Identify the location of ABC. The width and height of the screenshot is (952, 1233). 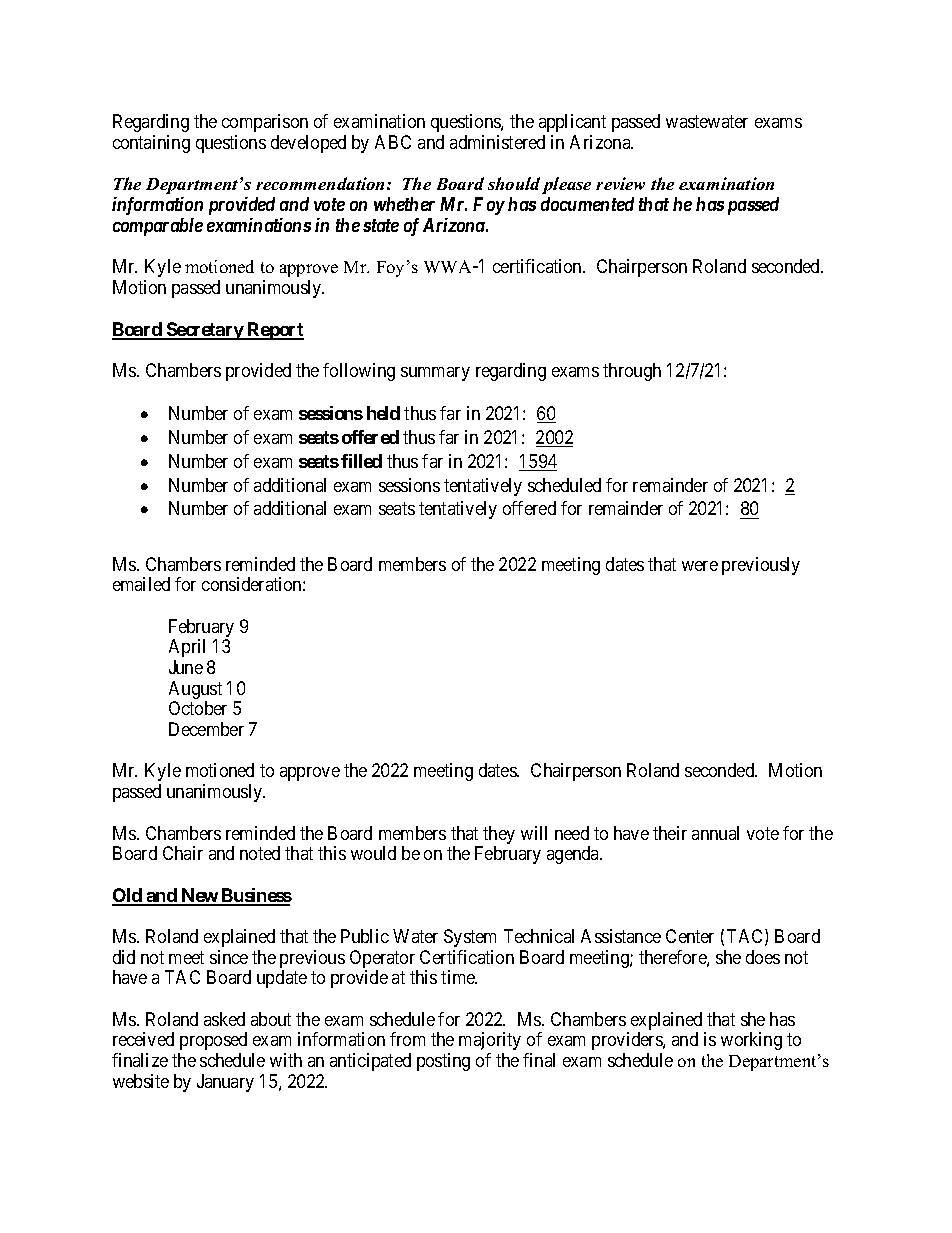
(393, 142).
